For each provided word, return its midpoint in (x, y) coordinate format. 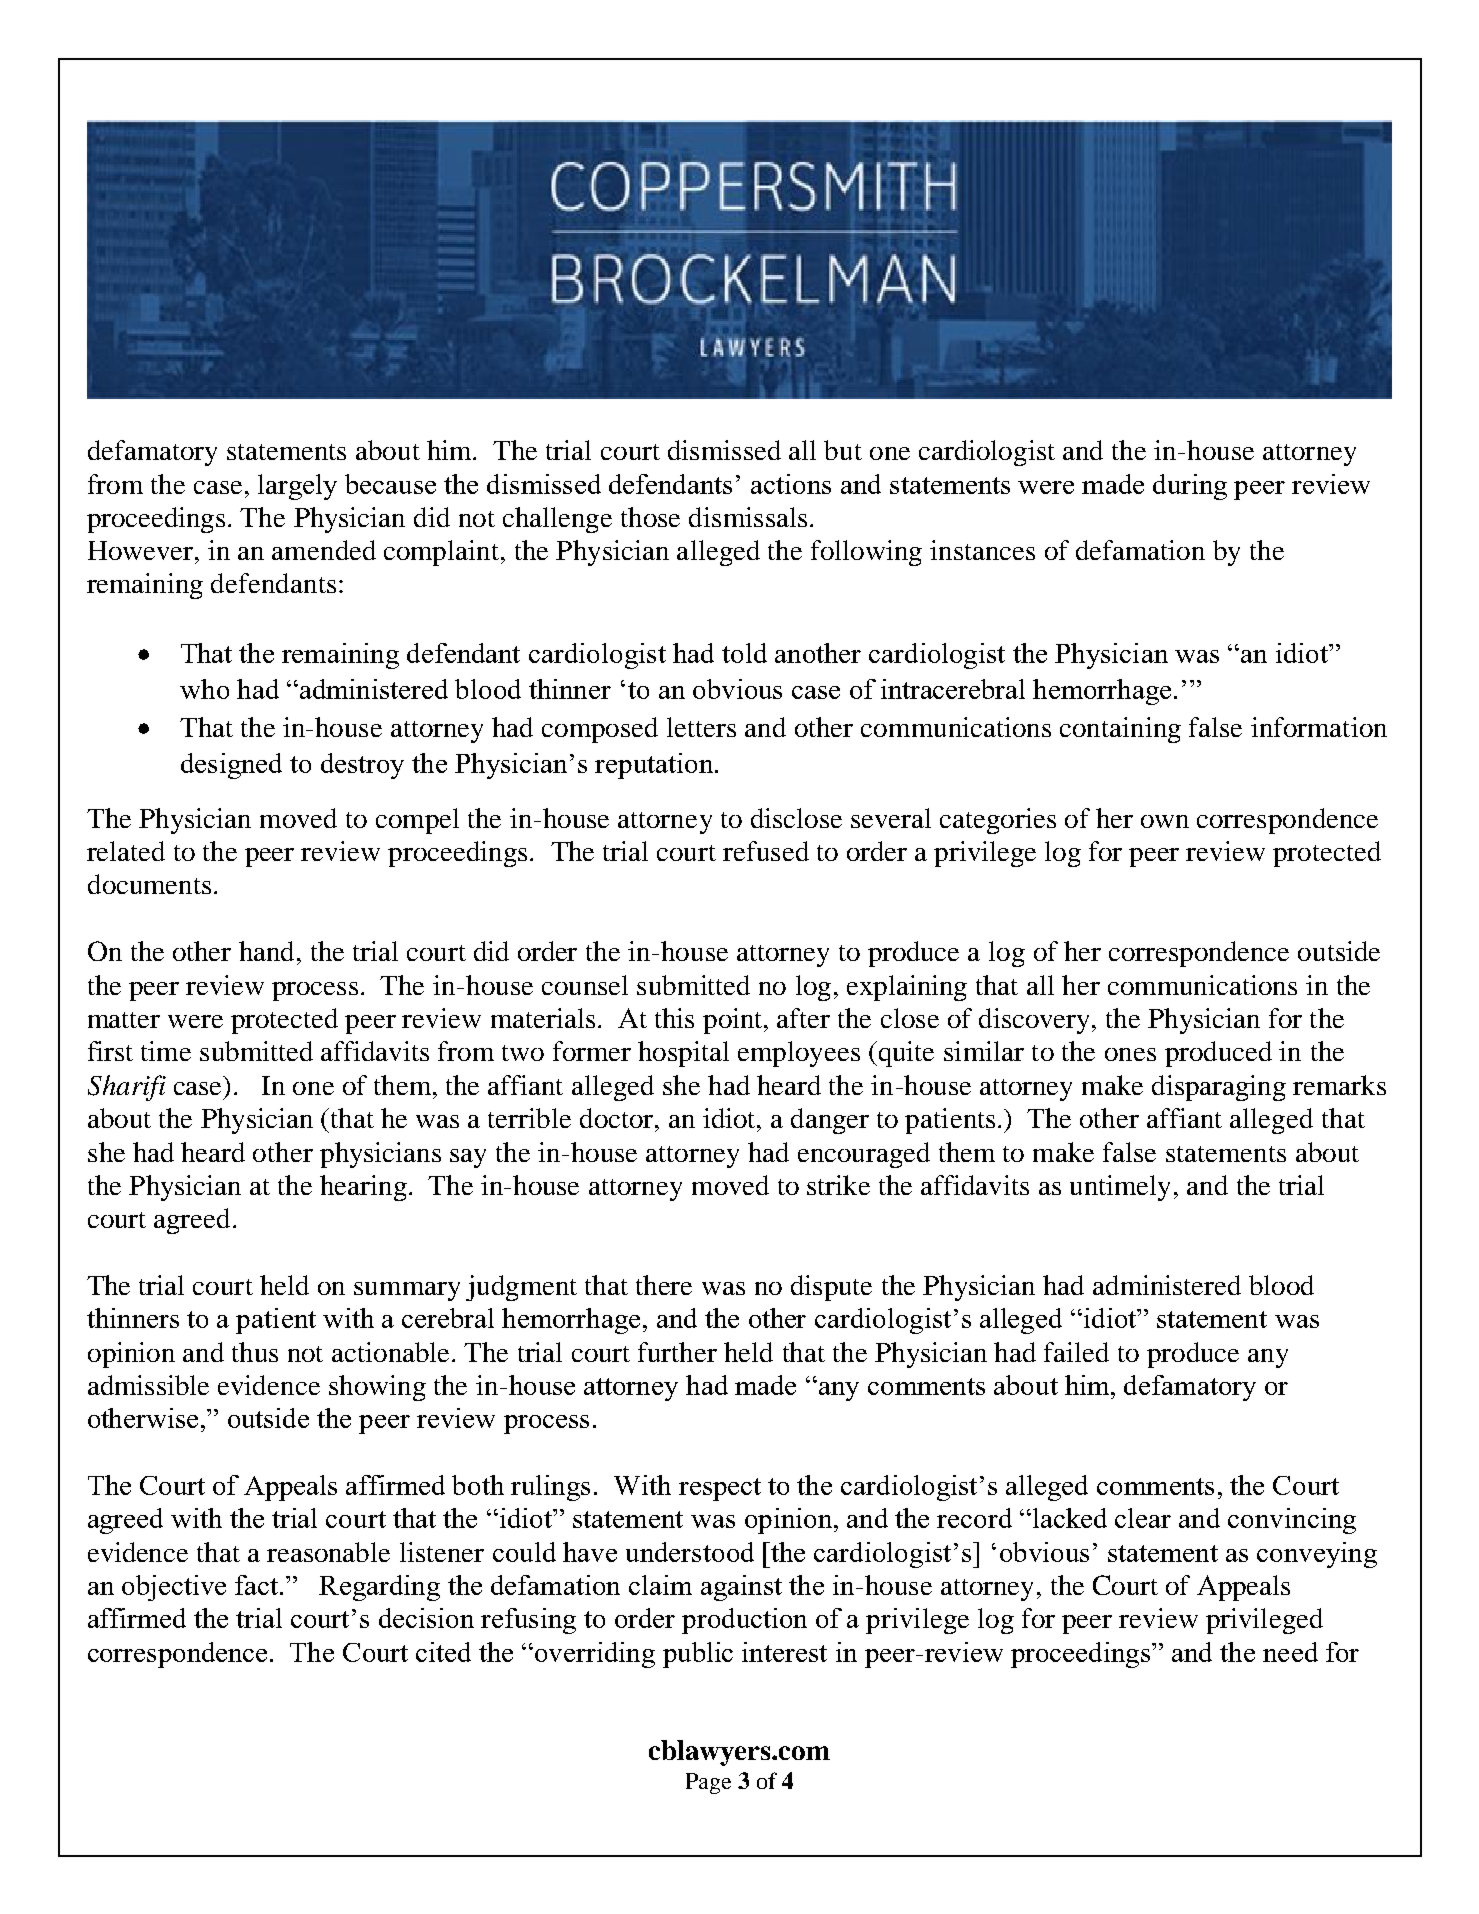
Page (708, 1783)
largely (297, 487)
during (1190, 487)
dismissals (748, 517)
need (1290, 1652)
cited (443, 1652)
